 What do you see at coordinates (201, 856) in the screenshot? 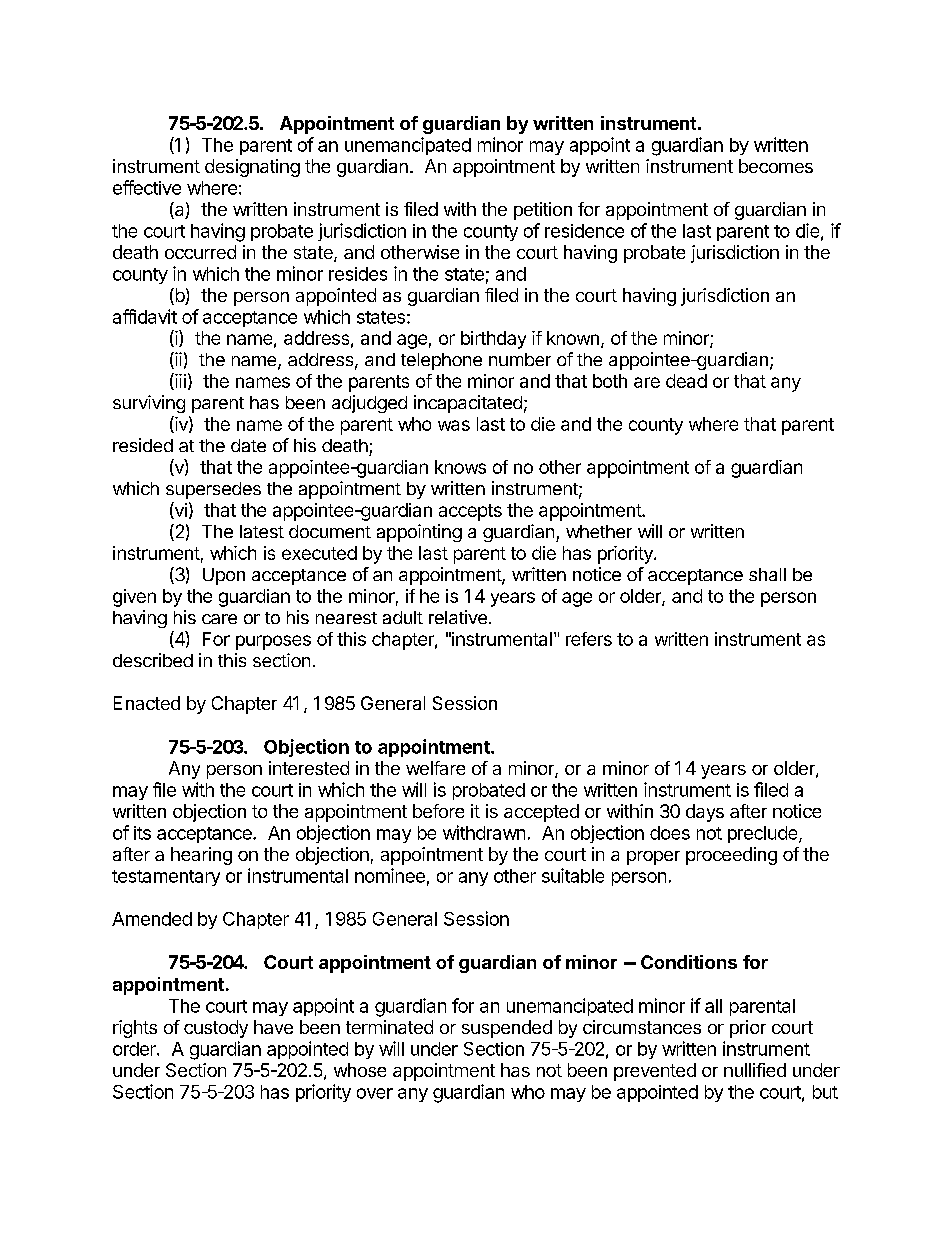
I see `hearing` at bounding box center [201, 856].
